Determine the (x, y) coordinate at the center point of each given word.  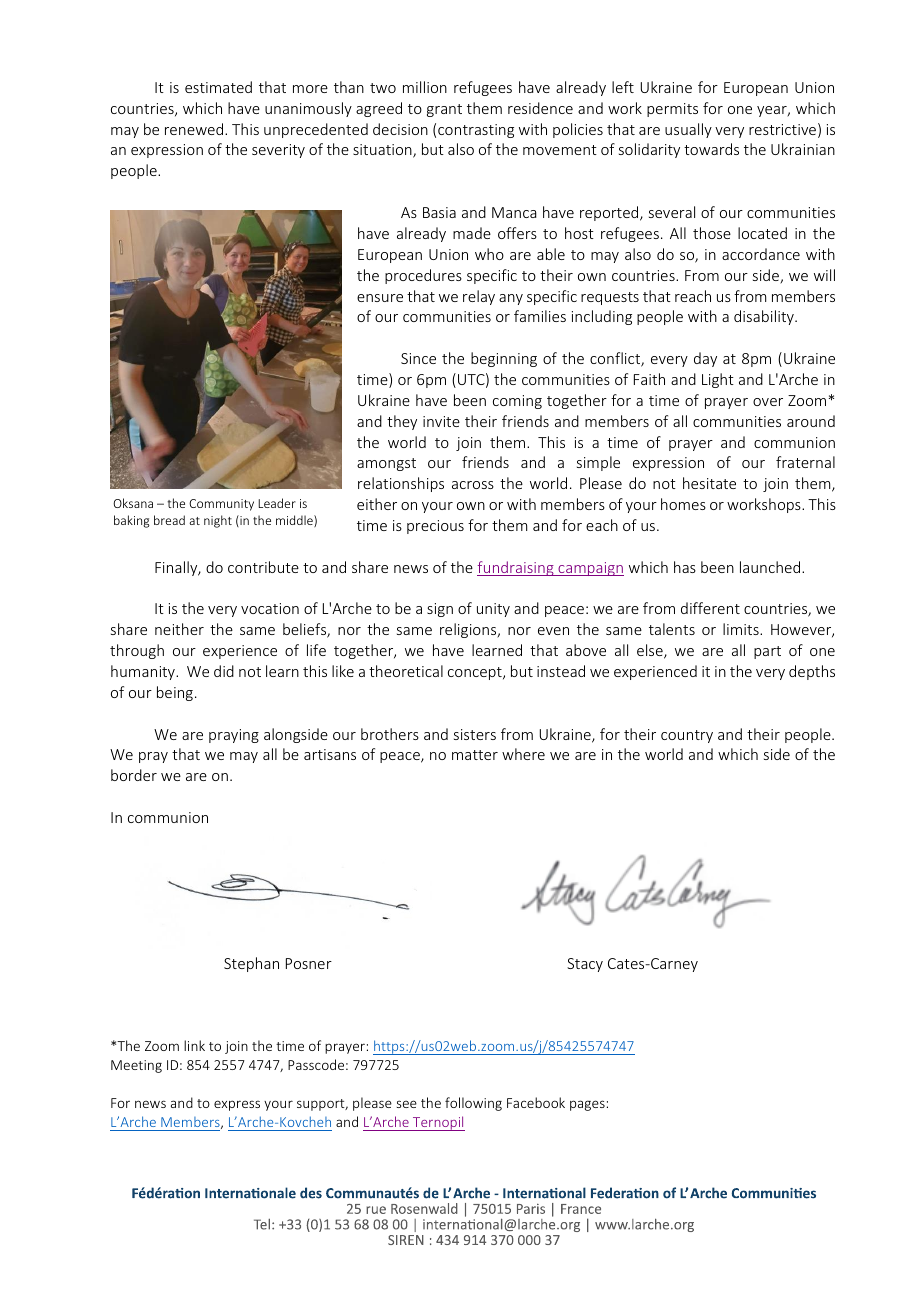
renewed (195, 129)
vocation (270, 608)
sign (440, 610)
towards (711, 149)
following (473, 1104)
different (710, 608)
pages (587, 1105)
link (194, 1045)
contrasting (476, 131)
